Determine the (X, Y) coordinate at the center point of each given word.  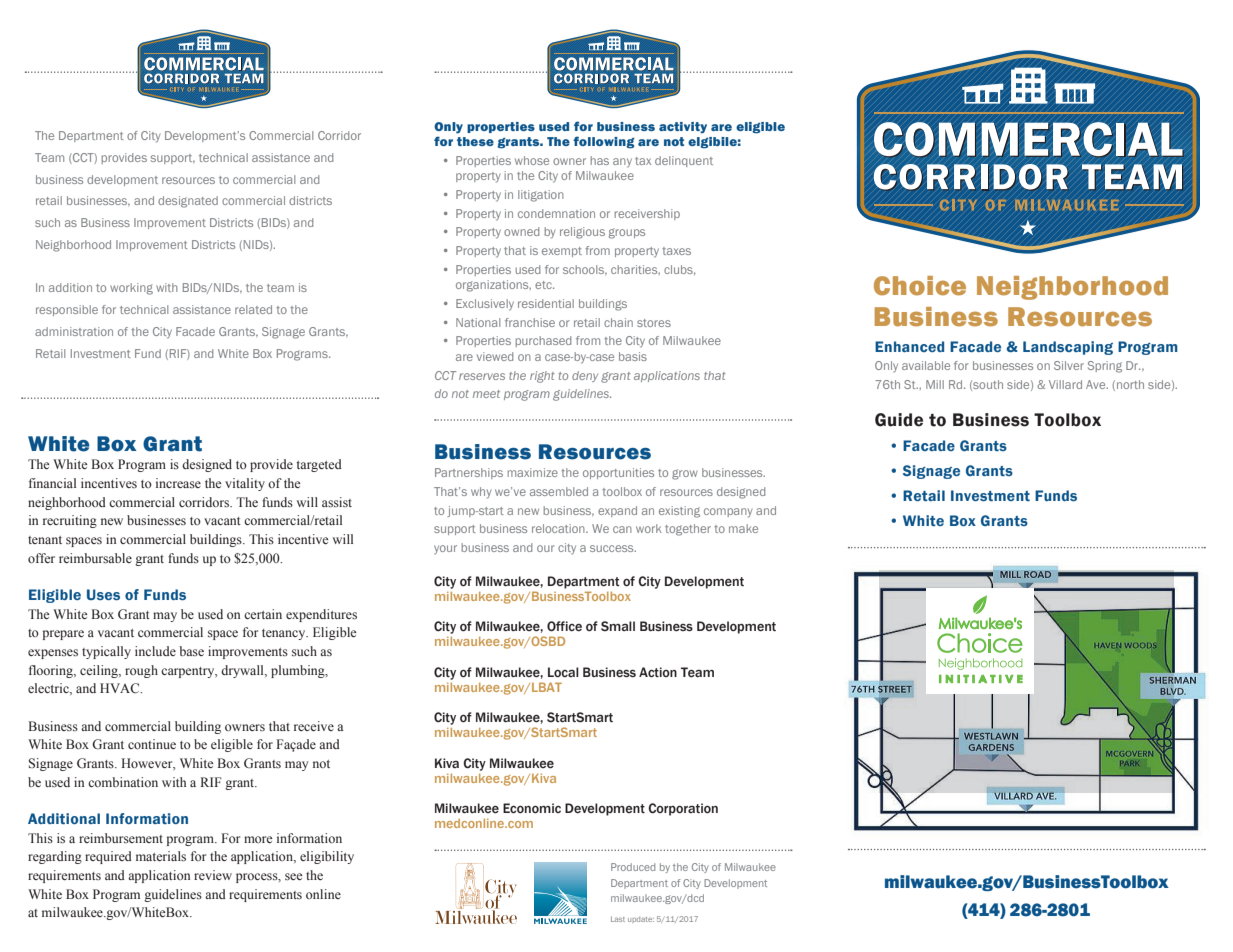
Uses (103, 594)
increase (178, 483)
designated (188, 202)
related (253, 309)
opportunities (618, 473)
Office (564, 626)
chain (618, 322)
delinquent (684, 161)
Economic (532, 808)
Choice (920, 286)
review (213, 875)
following (603, 142)
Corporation (683, 809)
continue (152, 744)
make (743, 528)
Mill (935, 384)
